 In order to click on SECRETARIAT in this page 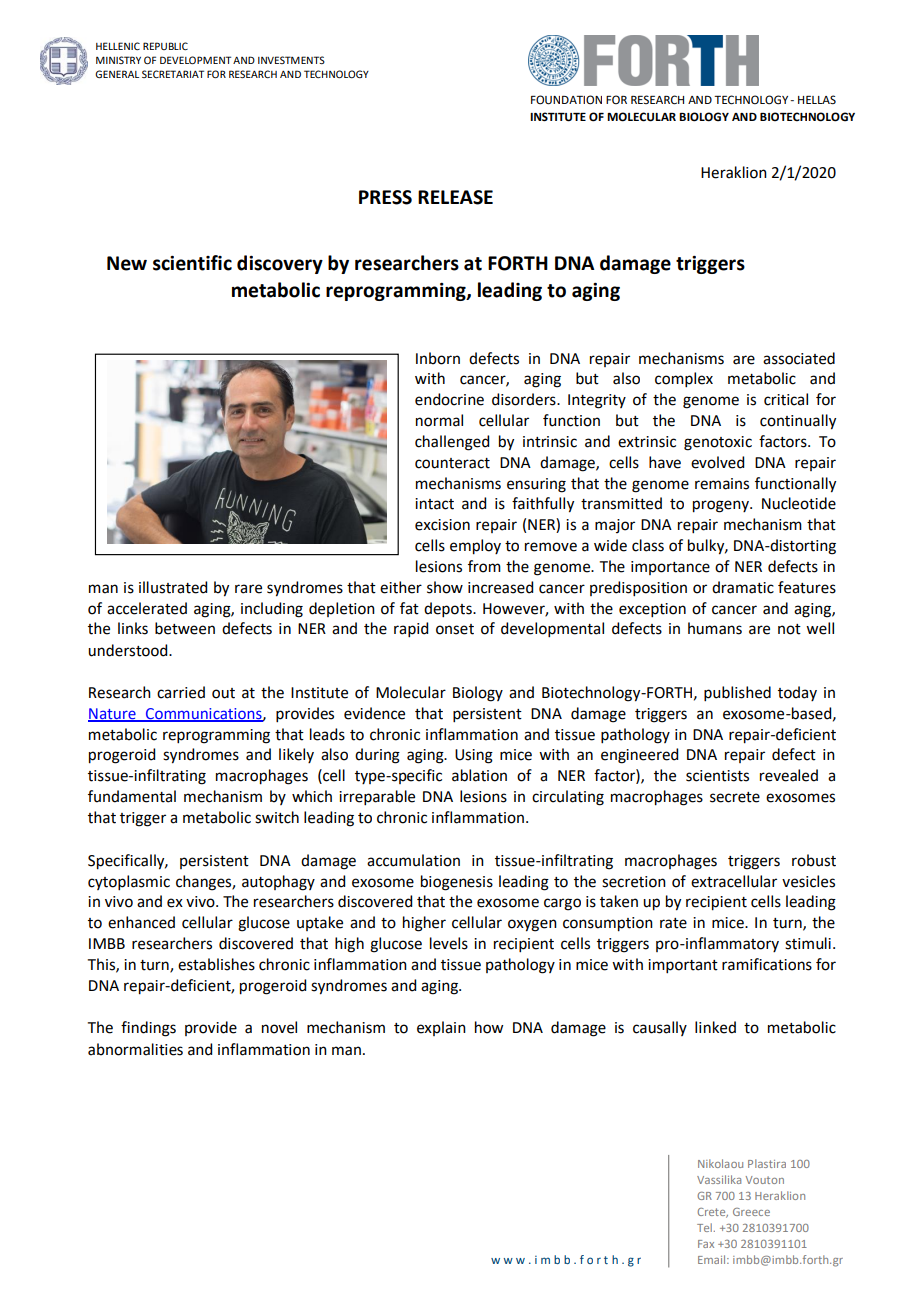, I will do `click(173, 74)`.
